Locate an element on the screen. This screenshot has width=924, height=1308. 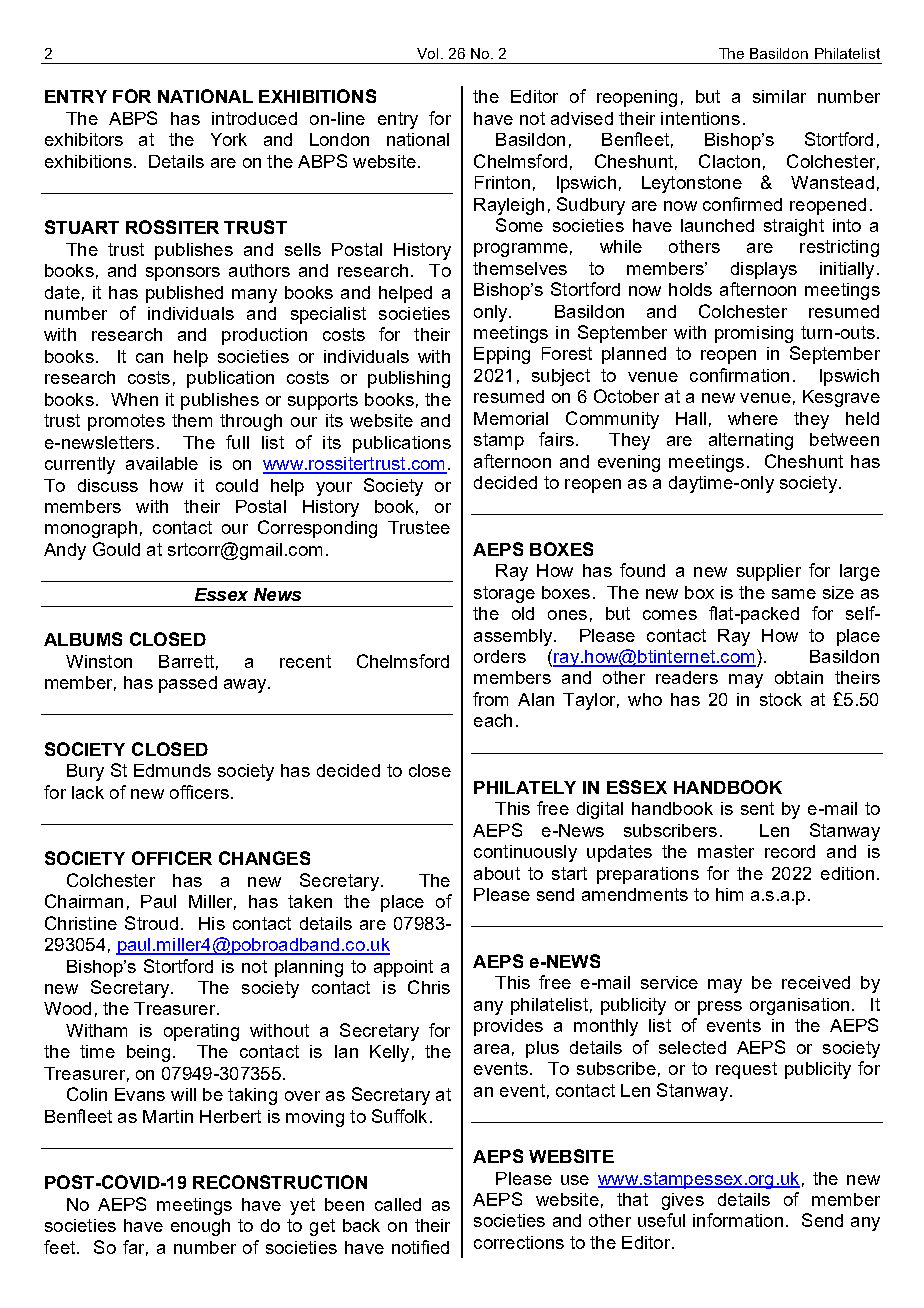
obtain is located at coordinates (799, 677).
